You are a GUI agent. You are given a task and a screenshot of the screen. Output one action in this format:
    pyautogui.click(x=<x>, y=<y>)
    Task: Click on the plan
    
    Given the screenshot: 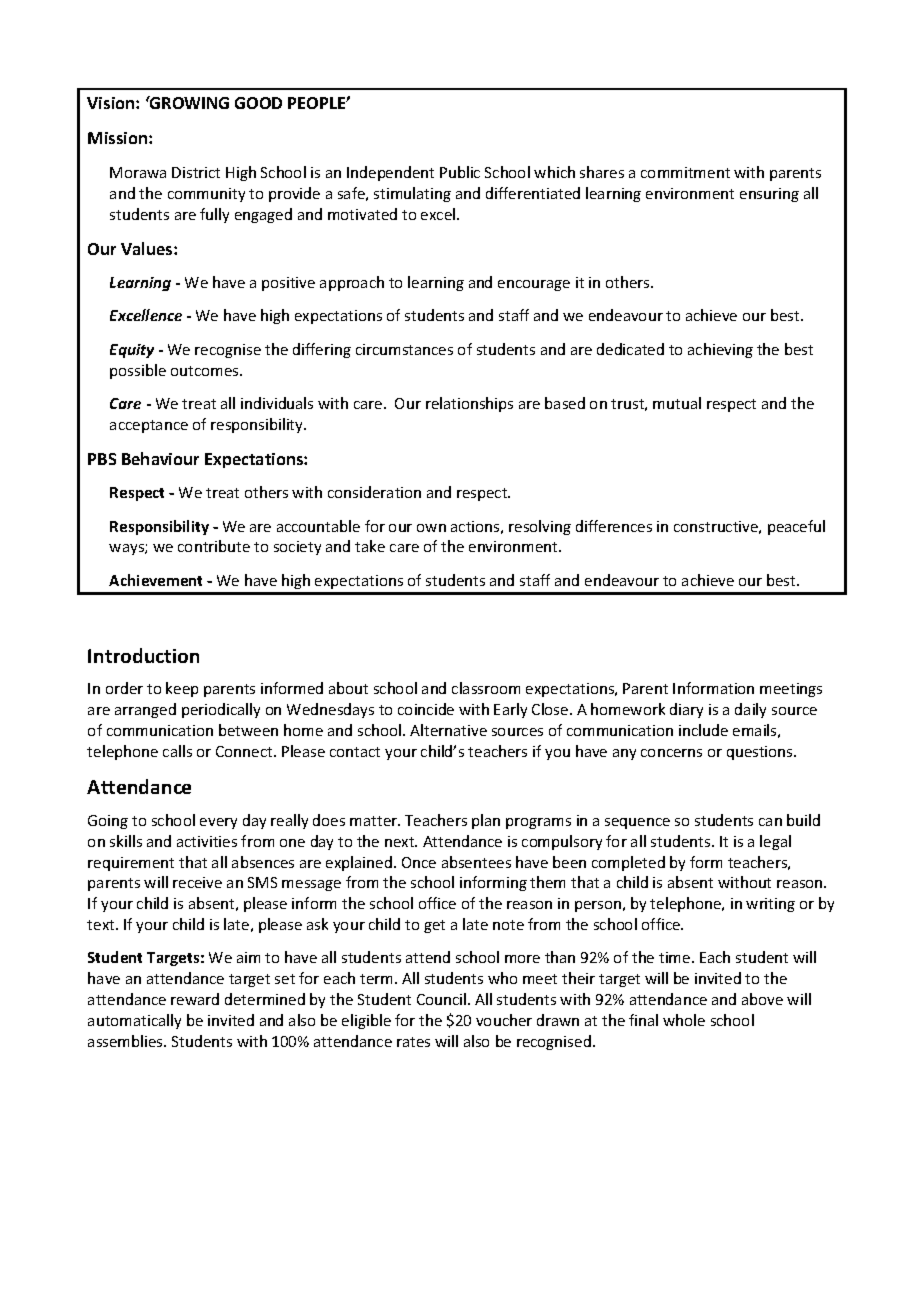 What is the action you would take?
    pyautogui.click(x=486, y=821)
